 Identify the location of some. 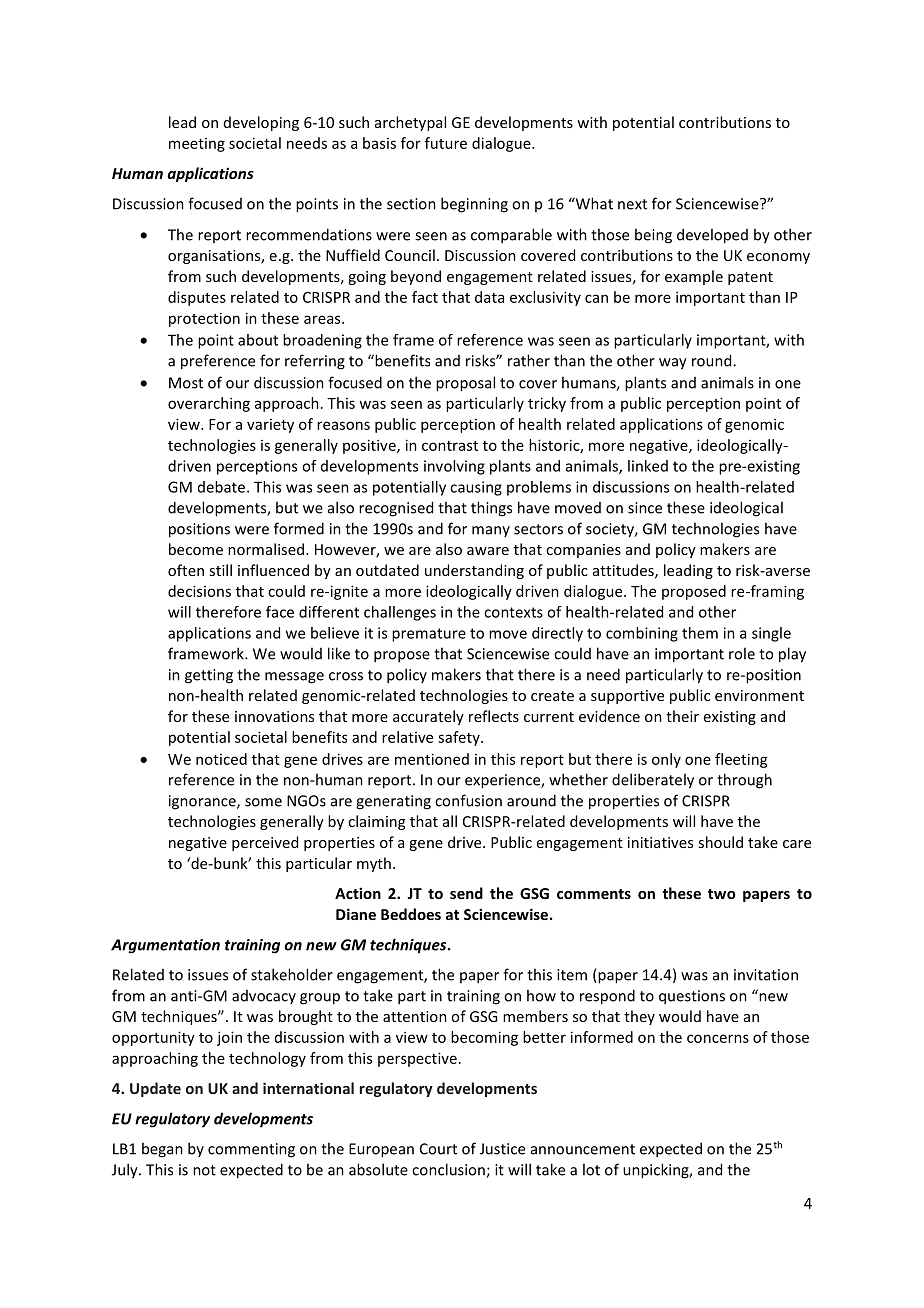
(263, 802).
